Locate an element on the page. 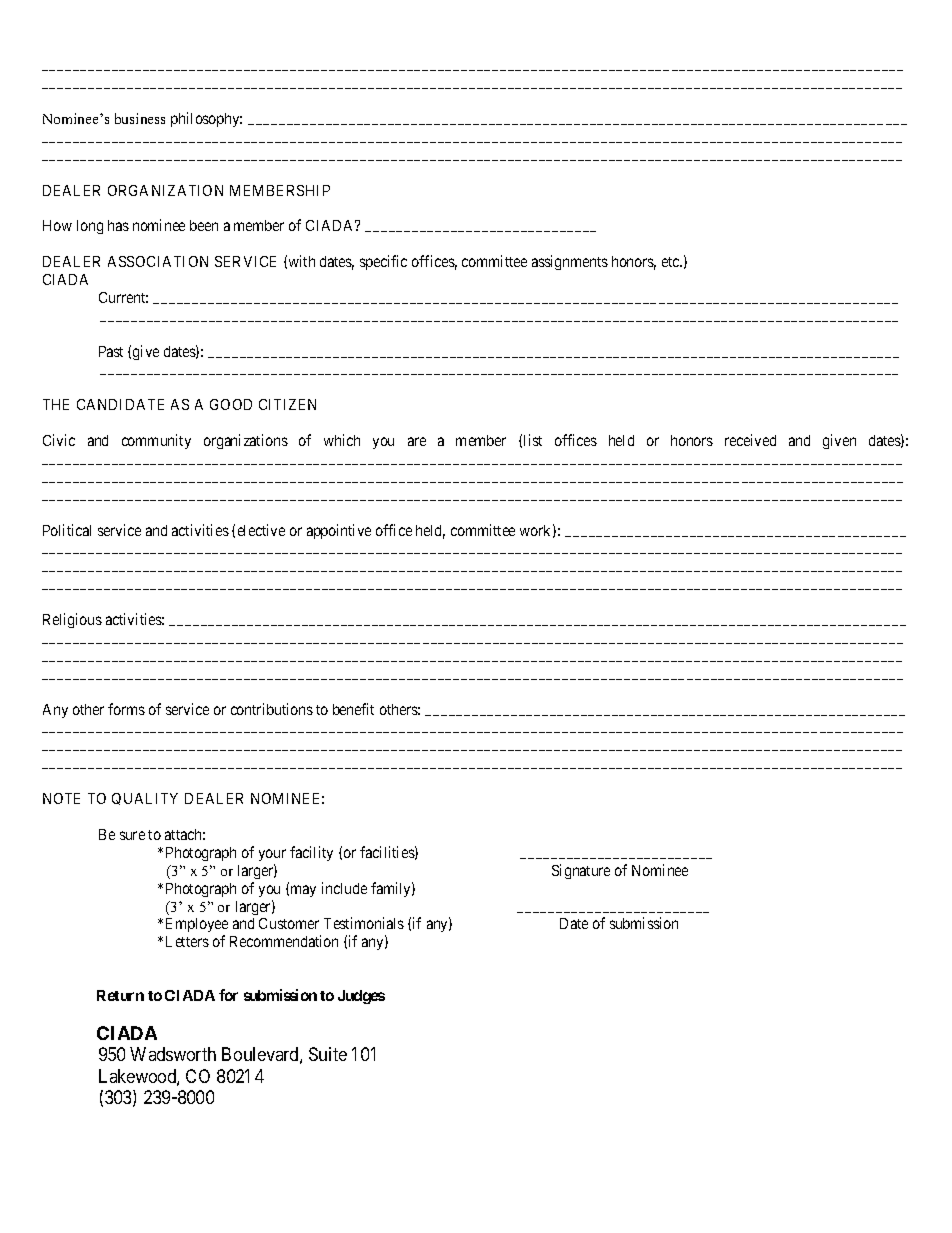 This image has width=952, height=1233. specific is located at coordinates (383, 262).
